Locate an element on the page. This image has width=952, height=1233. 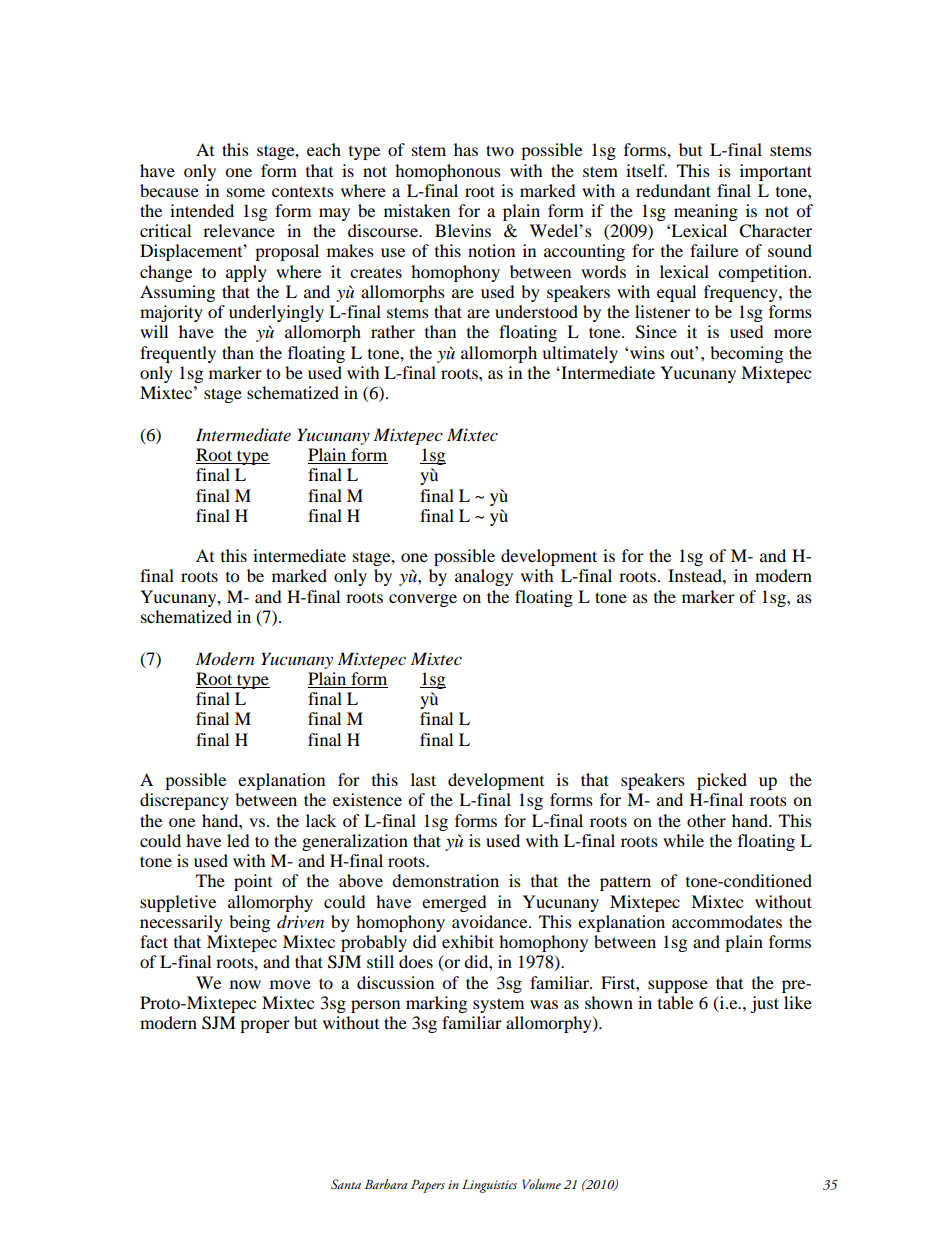
converge is located at coordinates (423, 600).
